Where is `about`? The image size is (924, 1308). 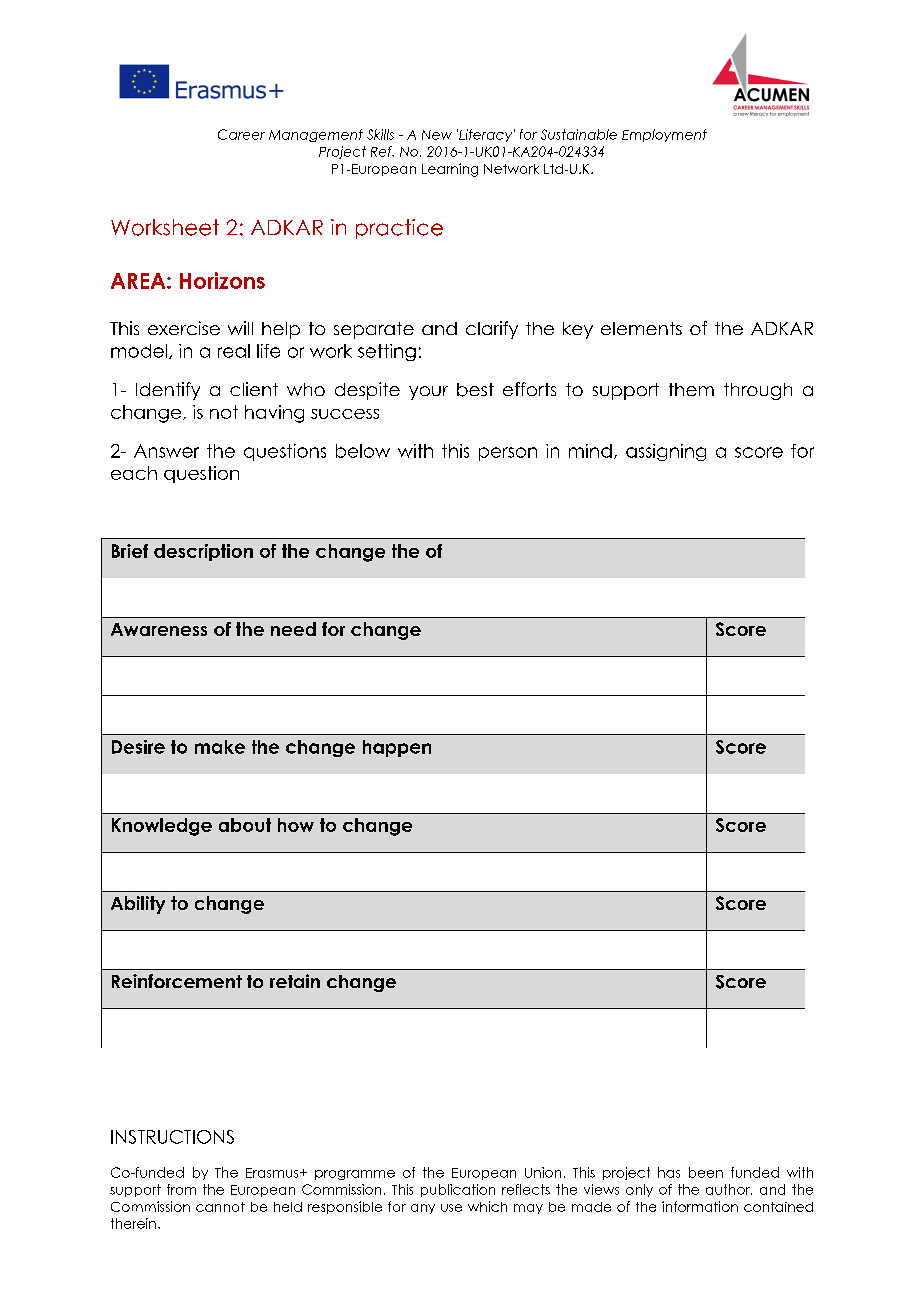 about is located at coordinates (245, 825).
